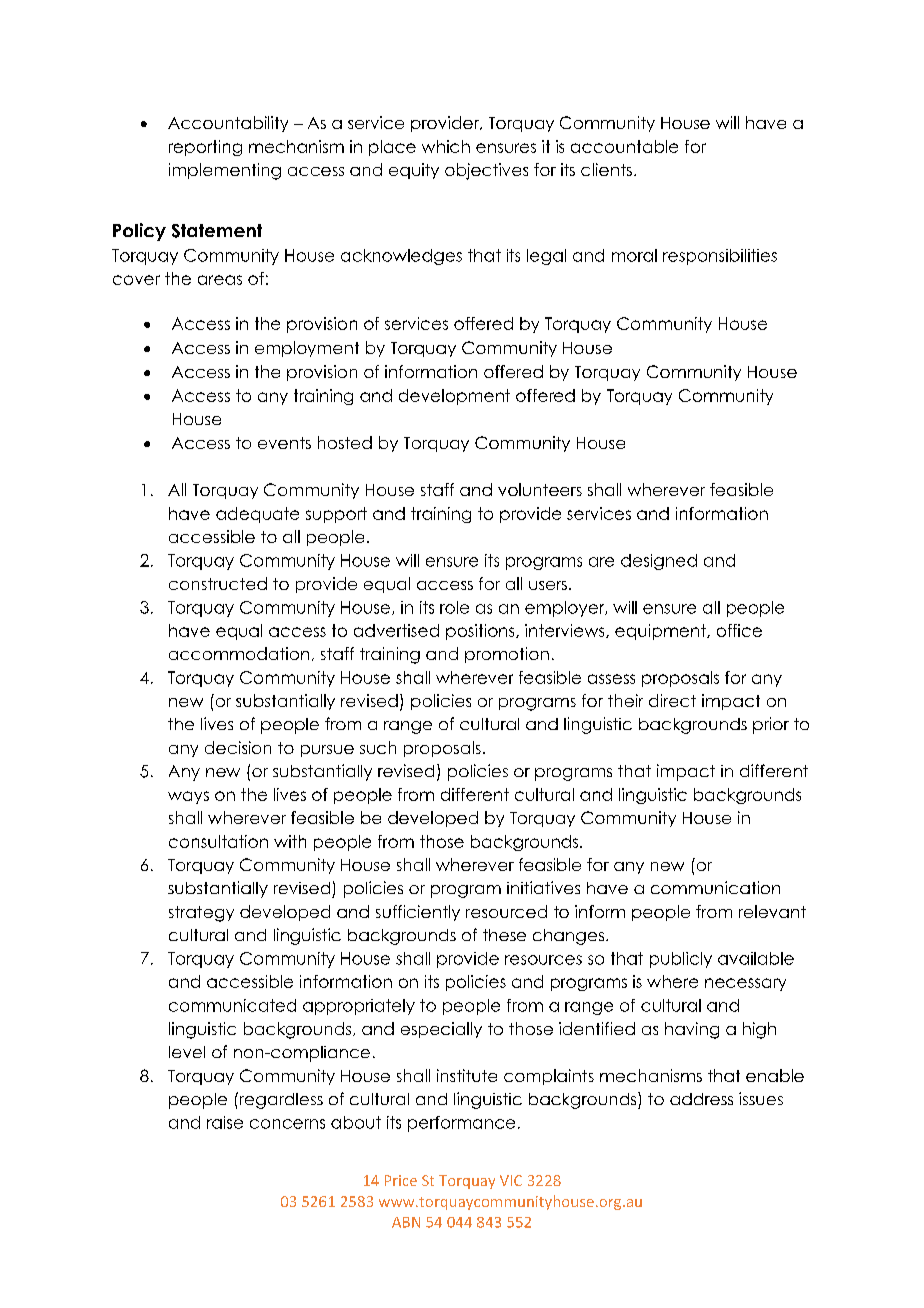 Image resolution: width=924 pixels, height=1308 pixels. I want to click on sufficiently, so click(418, 913).
